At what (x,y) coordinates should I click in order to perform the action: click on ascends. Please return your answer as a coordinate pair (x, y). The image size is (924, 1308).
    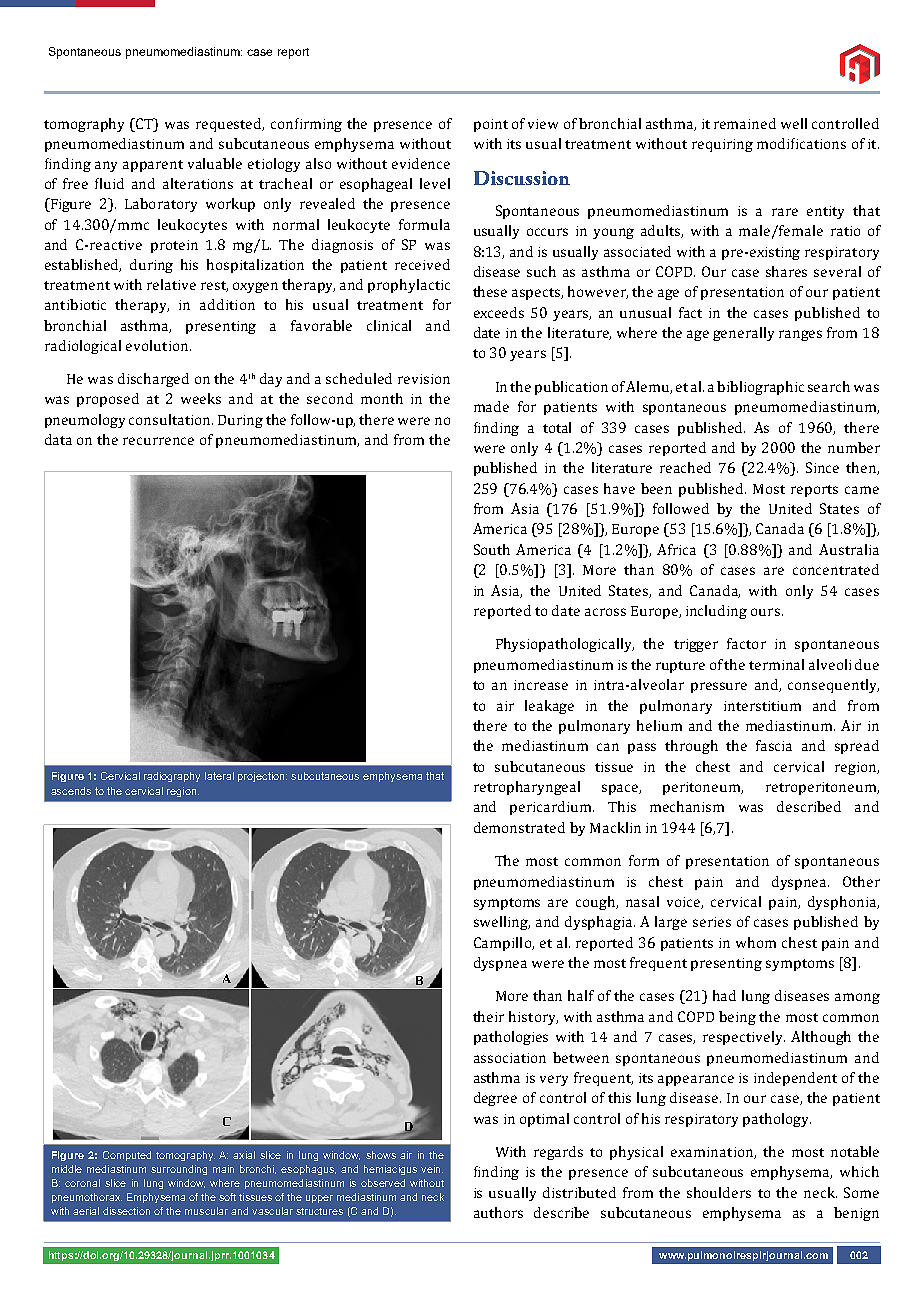
    Looking at the image, I should click on (71, 791).
